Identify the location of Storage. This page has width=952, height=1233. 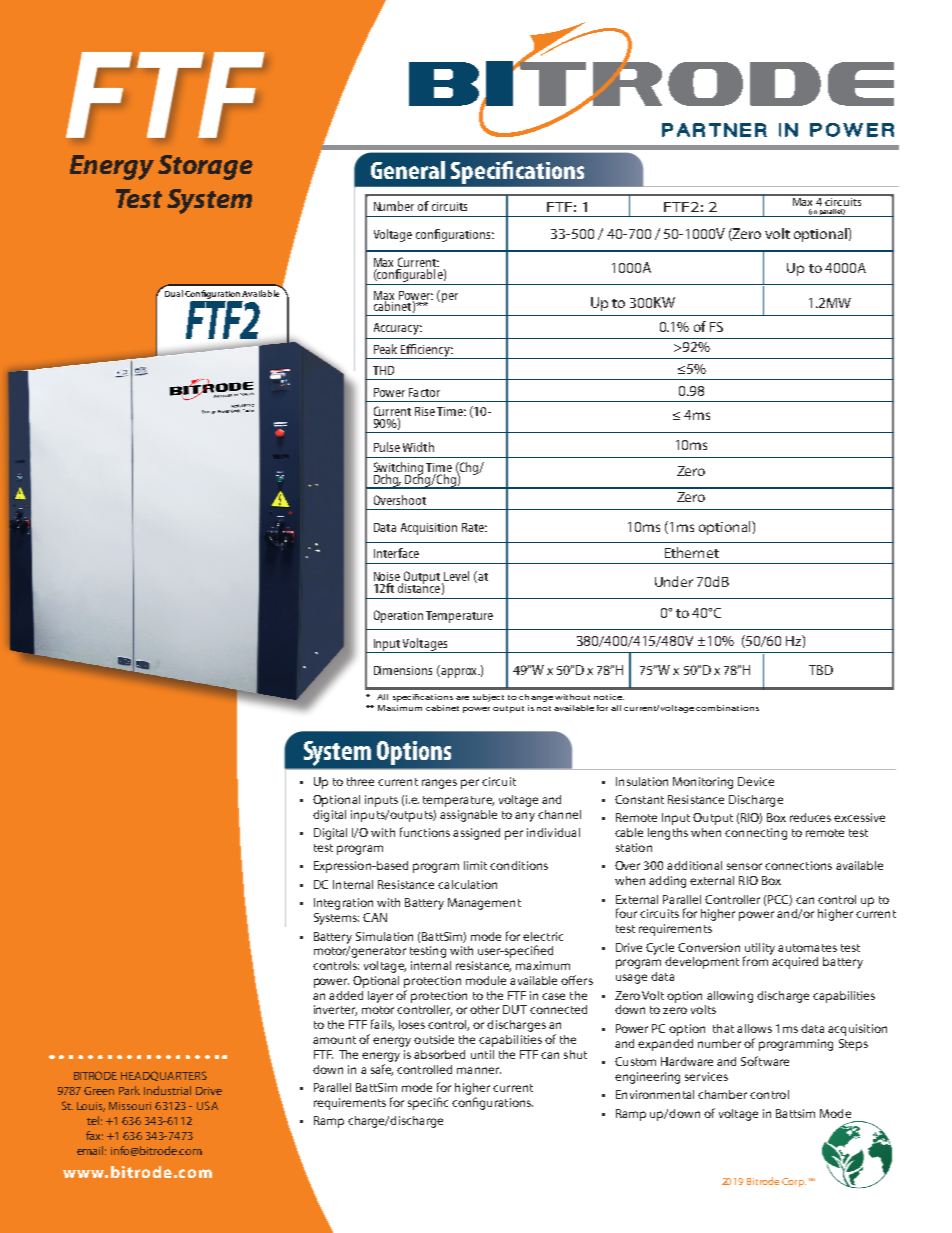
(205, 167).
